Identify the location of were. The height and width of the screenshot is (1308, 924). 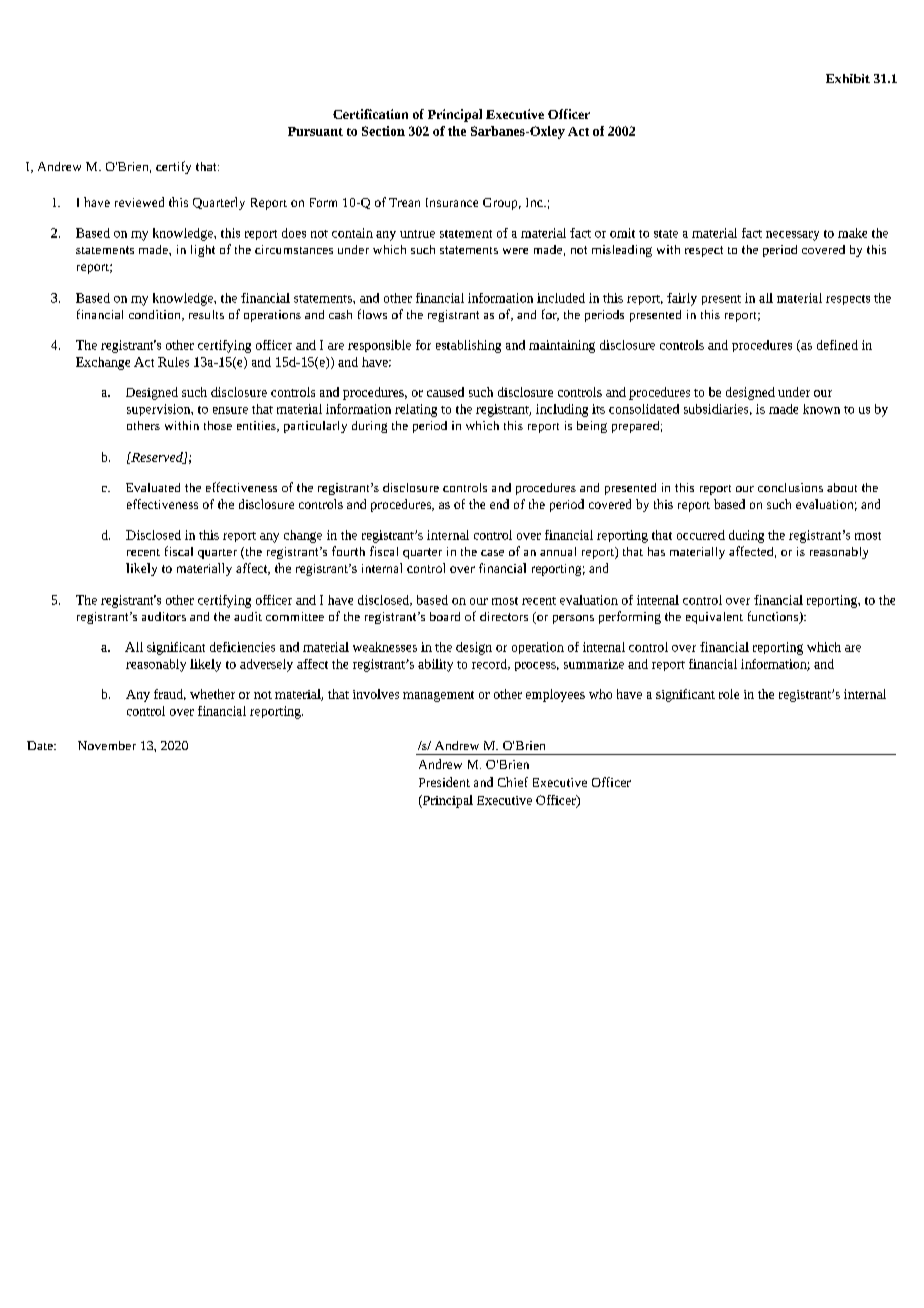
(515, 251).
